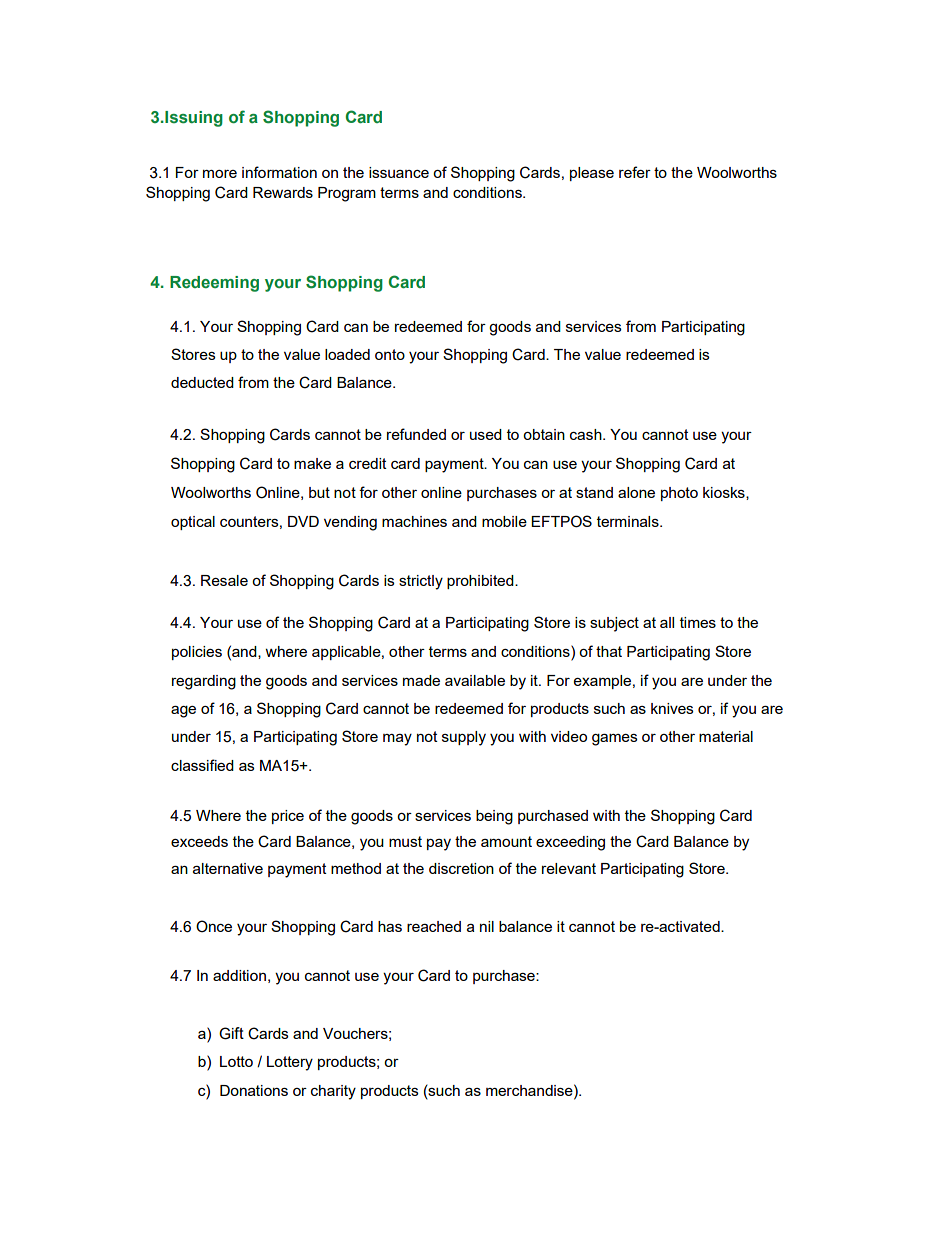 This screenshot has height=1233, width=952. I want to click on issuance, so click(399, 172).
